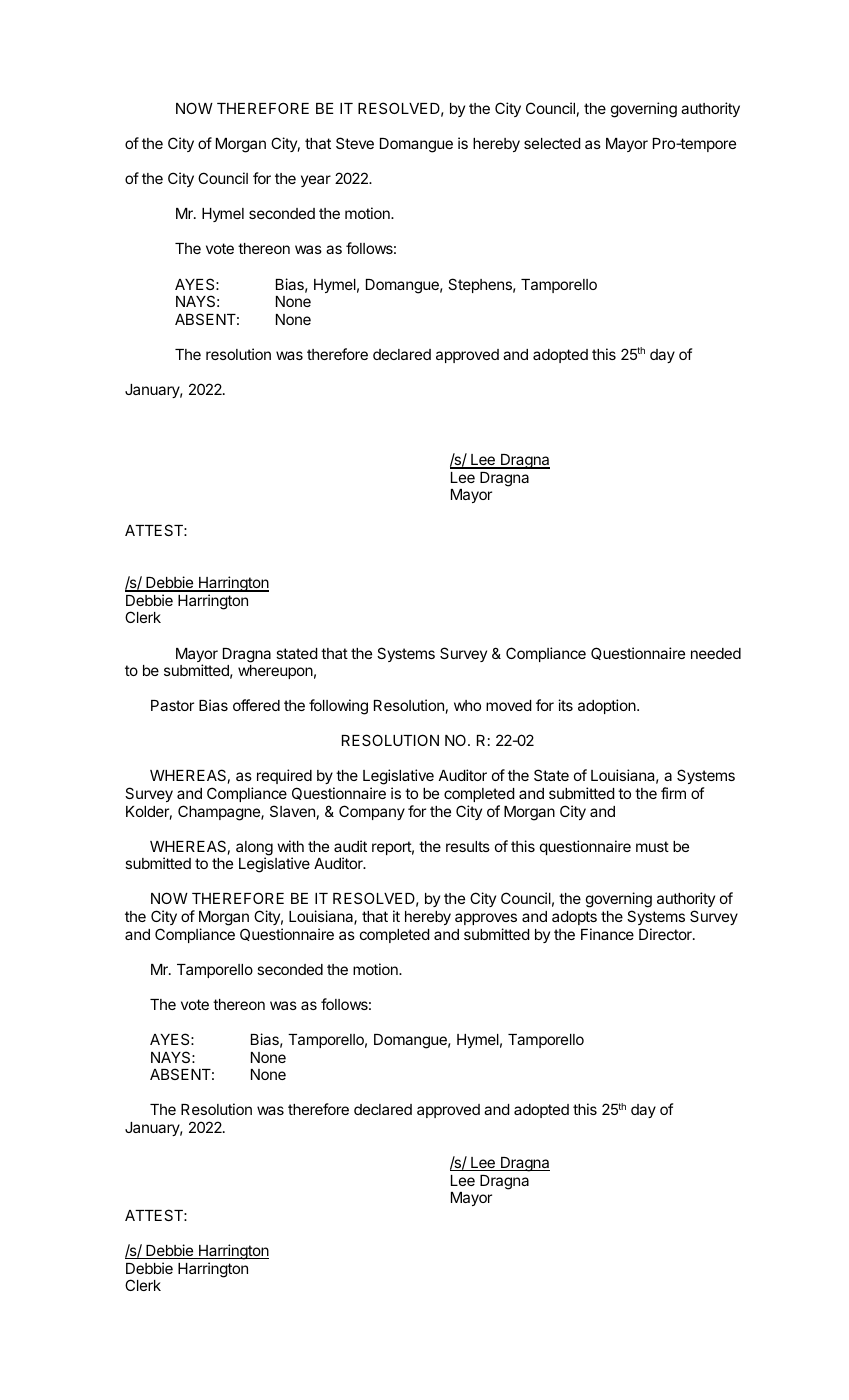  Describe the element at coordinates (355, 143) in the document. I see `Steve` at that location.
